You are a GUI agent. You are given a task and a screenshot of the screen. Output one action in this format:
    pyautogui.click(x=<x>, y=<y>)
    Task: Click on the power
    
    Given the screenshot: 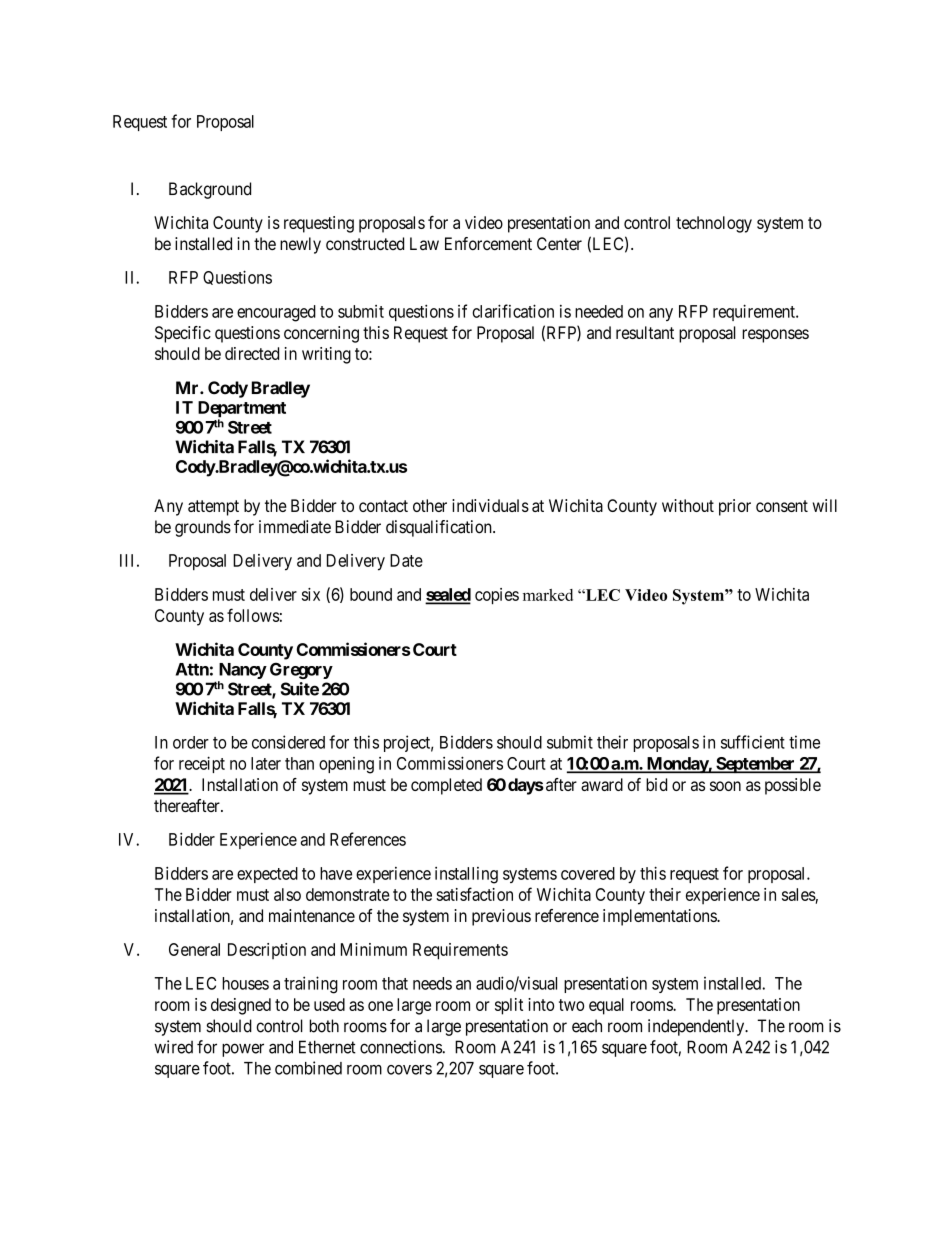 What is the action you would take?
    pyautogui.click(x=243, y=1050)
